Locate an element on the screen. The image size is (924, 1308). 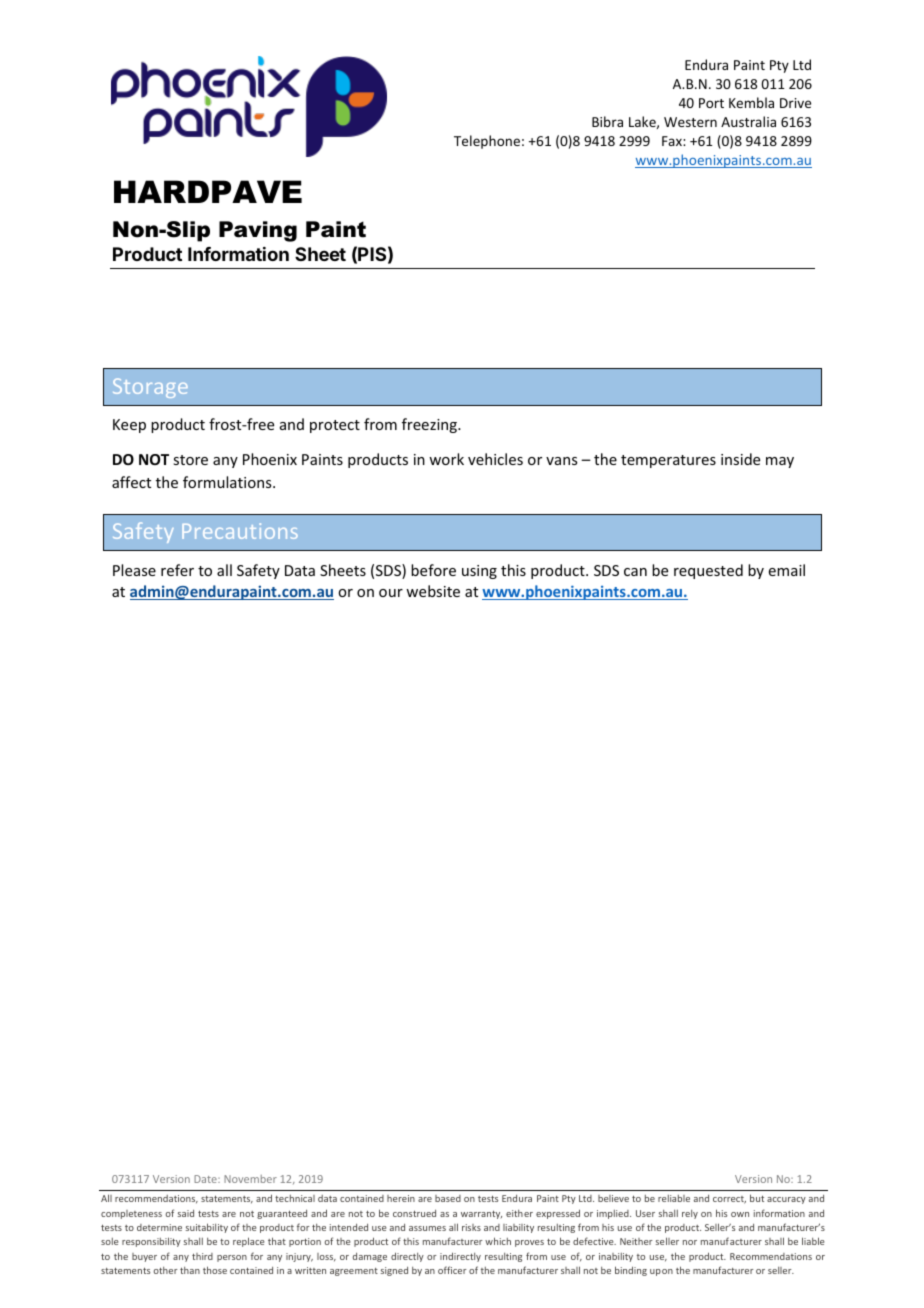
inside is located at coordinates (740, 459).
